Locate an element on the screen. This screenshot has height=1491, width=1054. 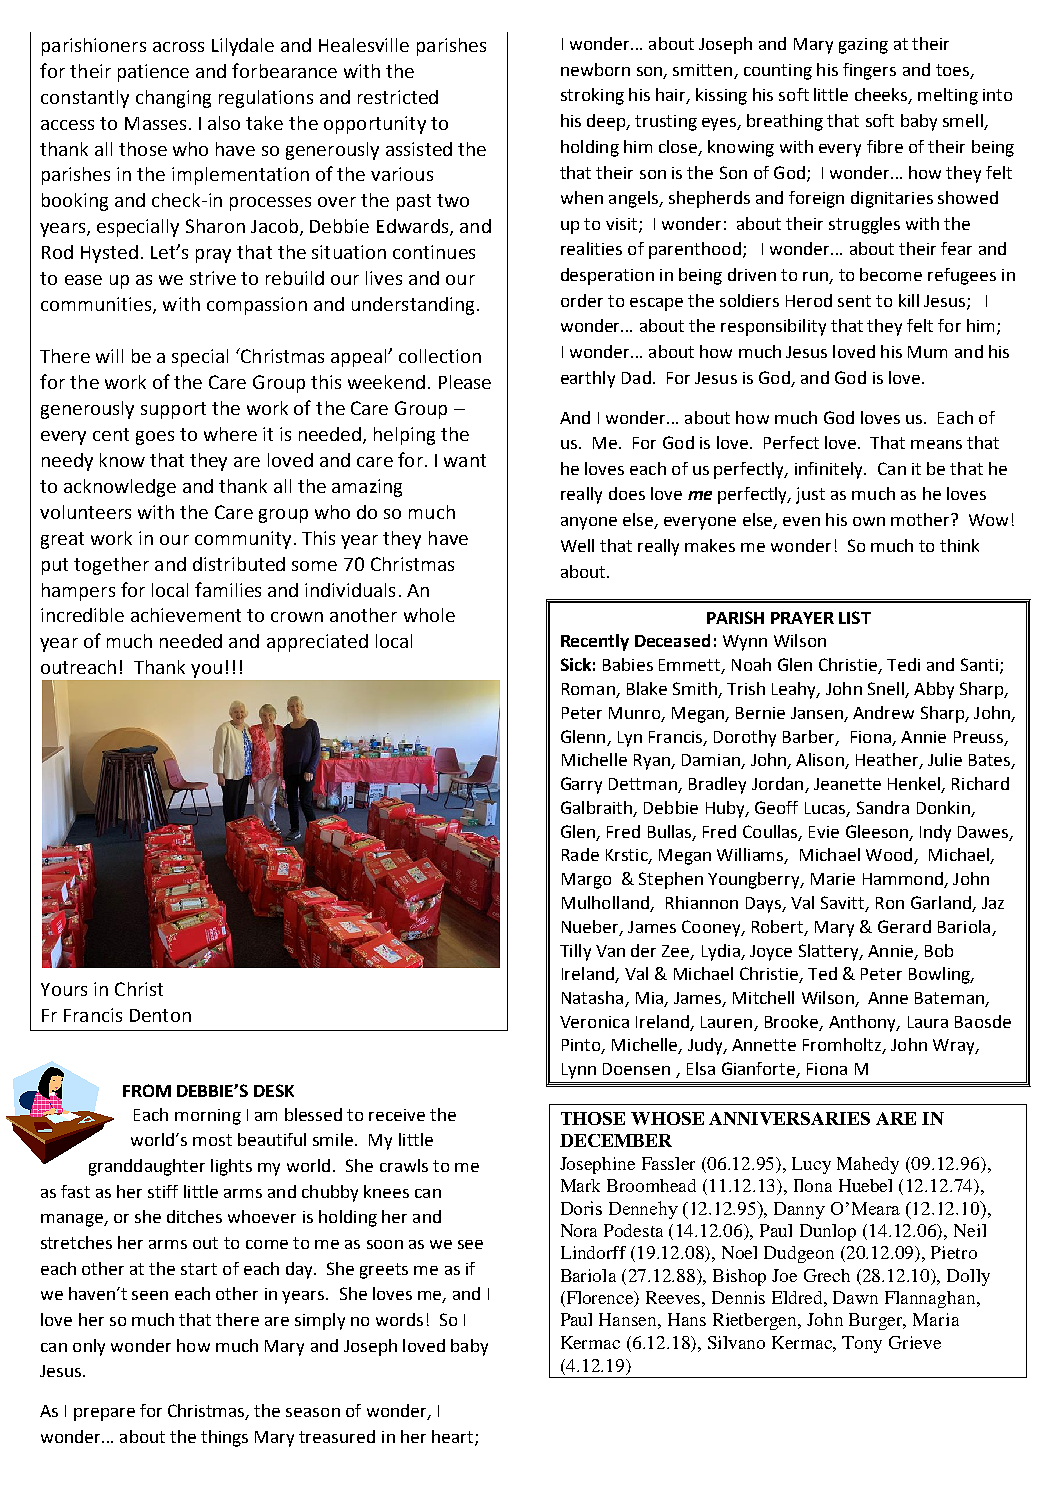
heart is located at coordinates (452, 1436).
